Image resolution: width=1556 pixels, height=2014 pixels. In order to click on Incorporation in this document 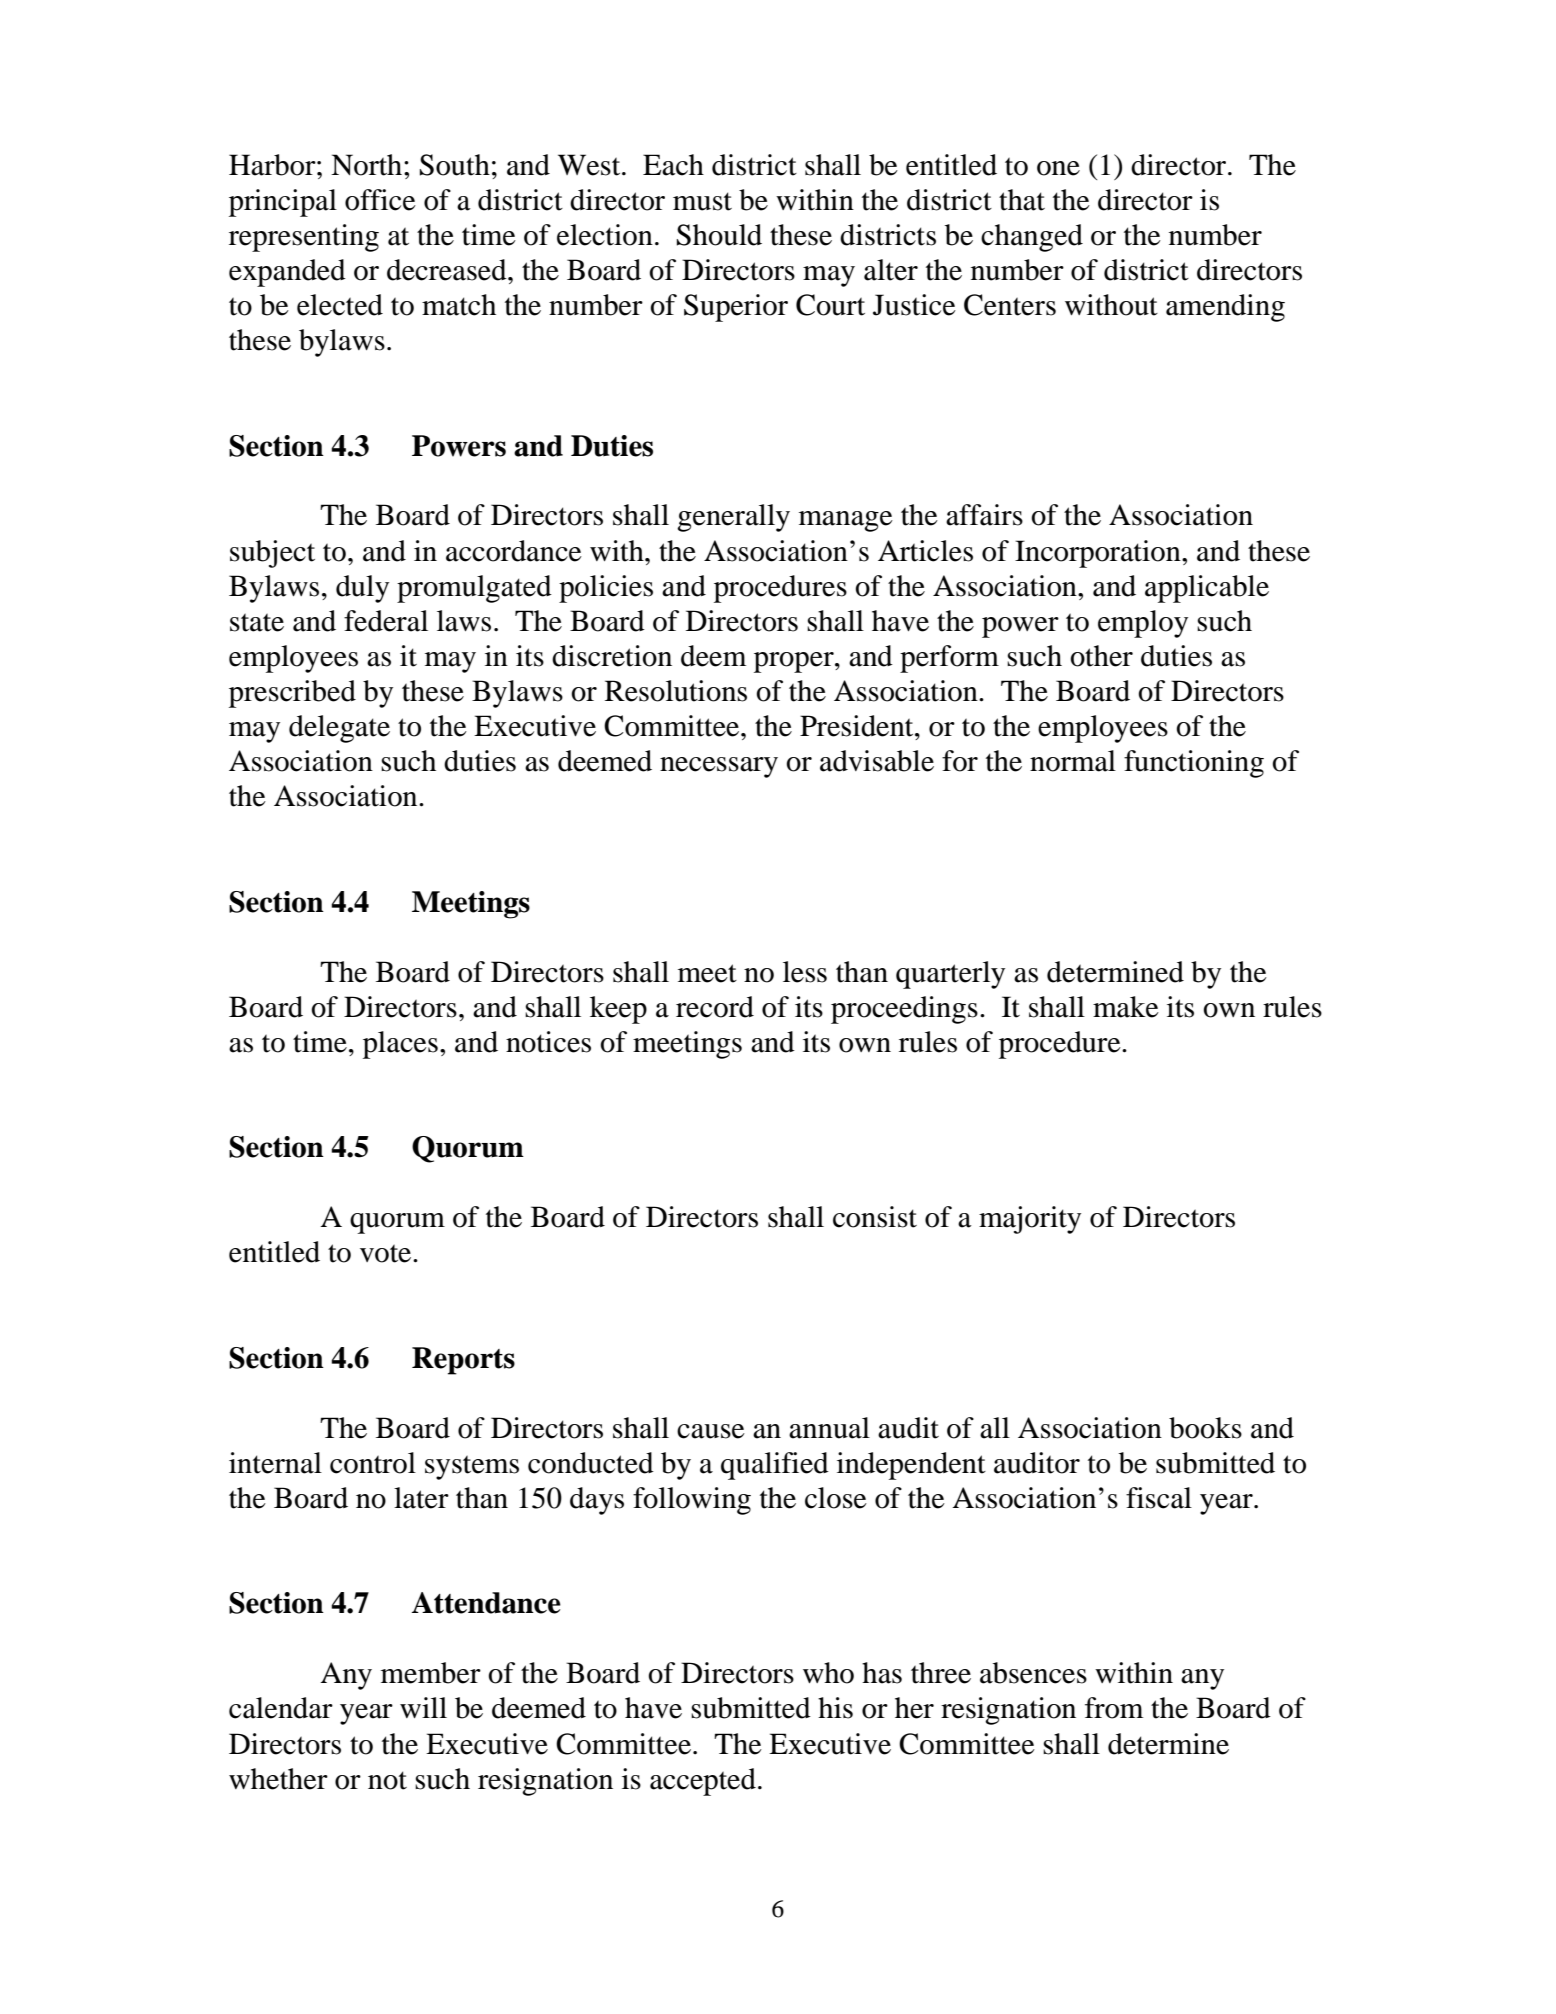, I will do `click(1099, 554)`.
